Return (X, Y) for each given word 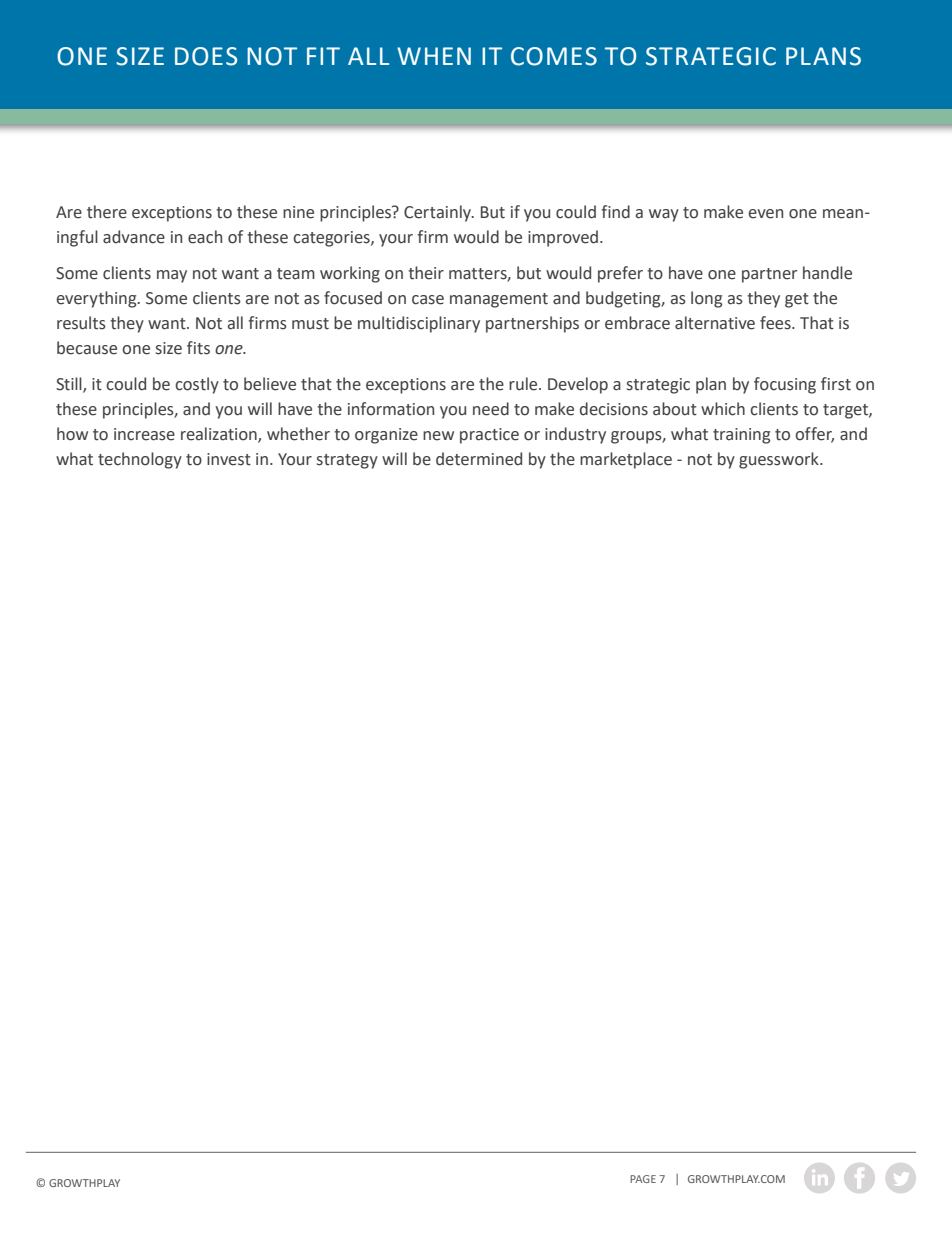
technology (140, 460)
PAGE (643, 1179)
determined (479, 459)
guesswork (780, 460)
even (766, 214)
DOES (206, 56)
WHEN (434, 56)
